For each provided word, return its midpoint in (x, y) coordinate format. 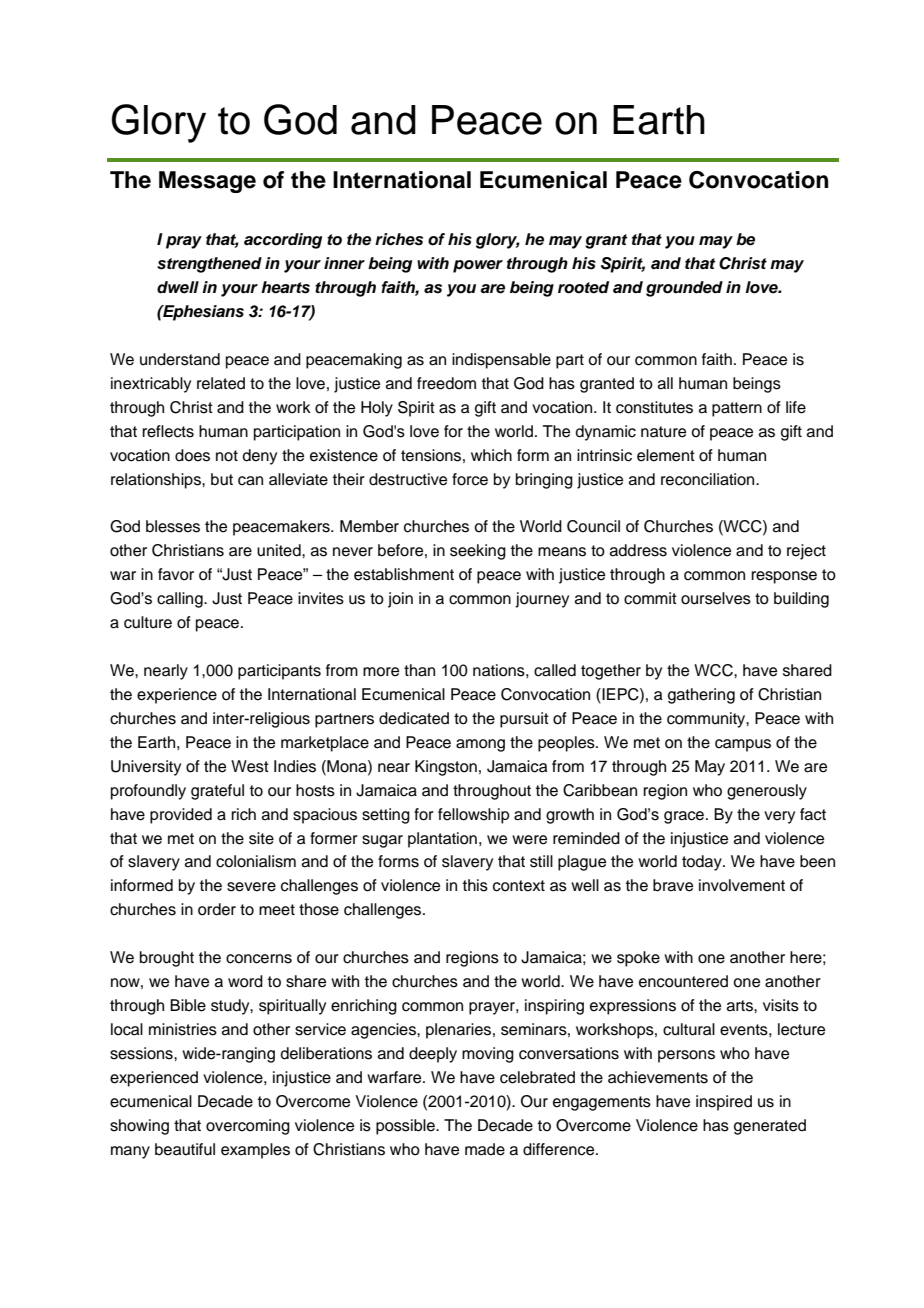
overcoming (248, 1127)
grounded (684, 289)
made (485, 1149)
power (478, 266)
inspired (724, 1103)
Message (207, 182)
